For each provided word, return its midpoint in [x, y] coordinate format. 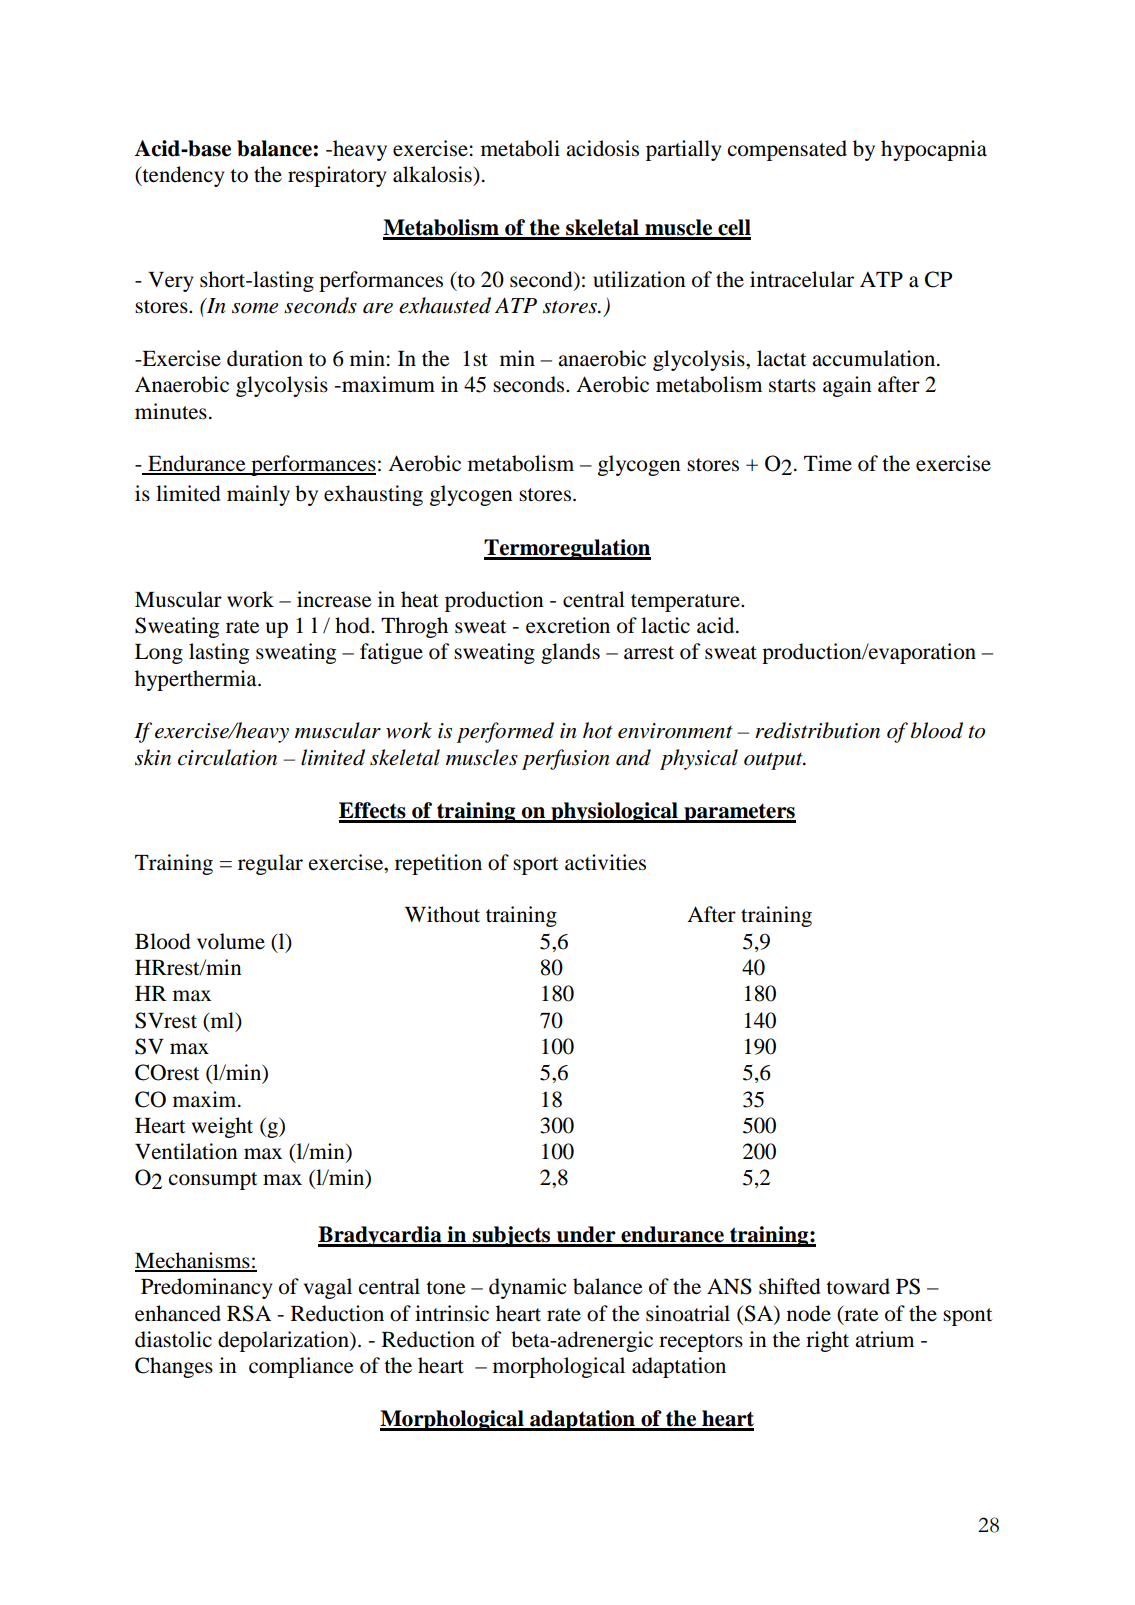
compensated [787, 150]
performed [505, 732]
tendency [182, 176]
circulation [227, 757]
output [774, 761]
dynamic [527, 1288]
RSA [249, 1313]
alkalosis [432, 174]
